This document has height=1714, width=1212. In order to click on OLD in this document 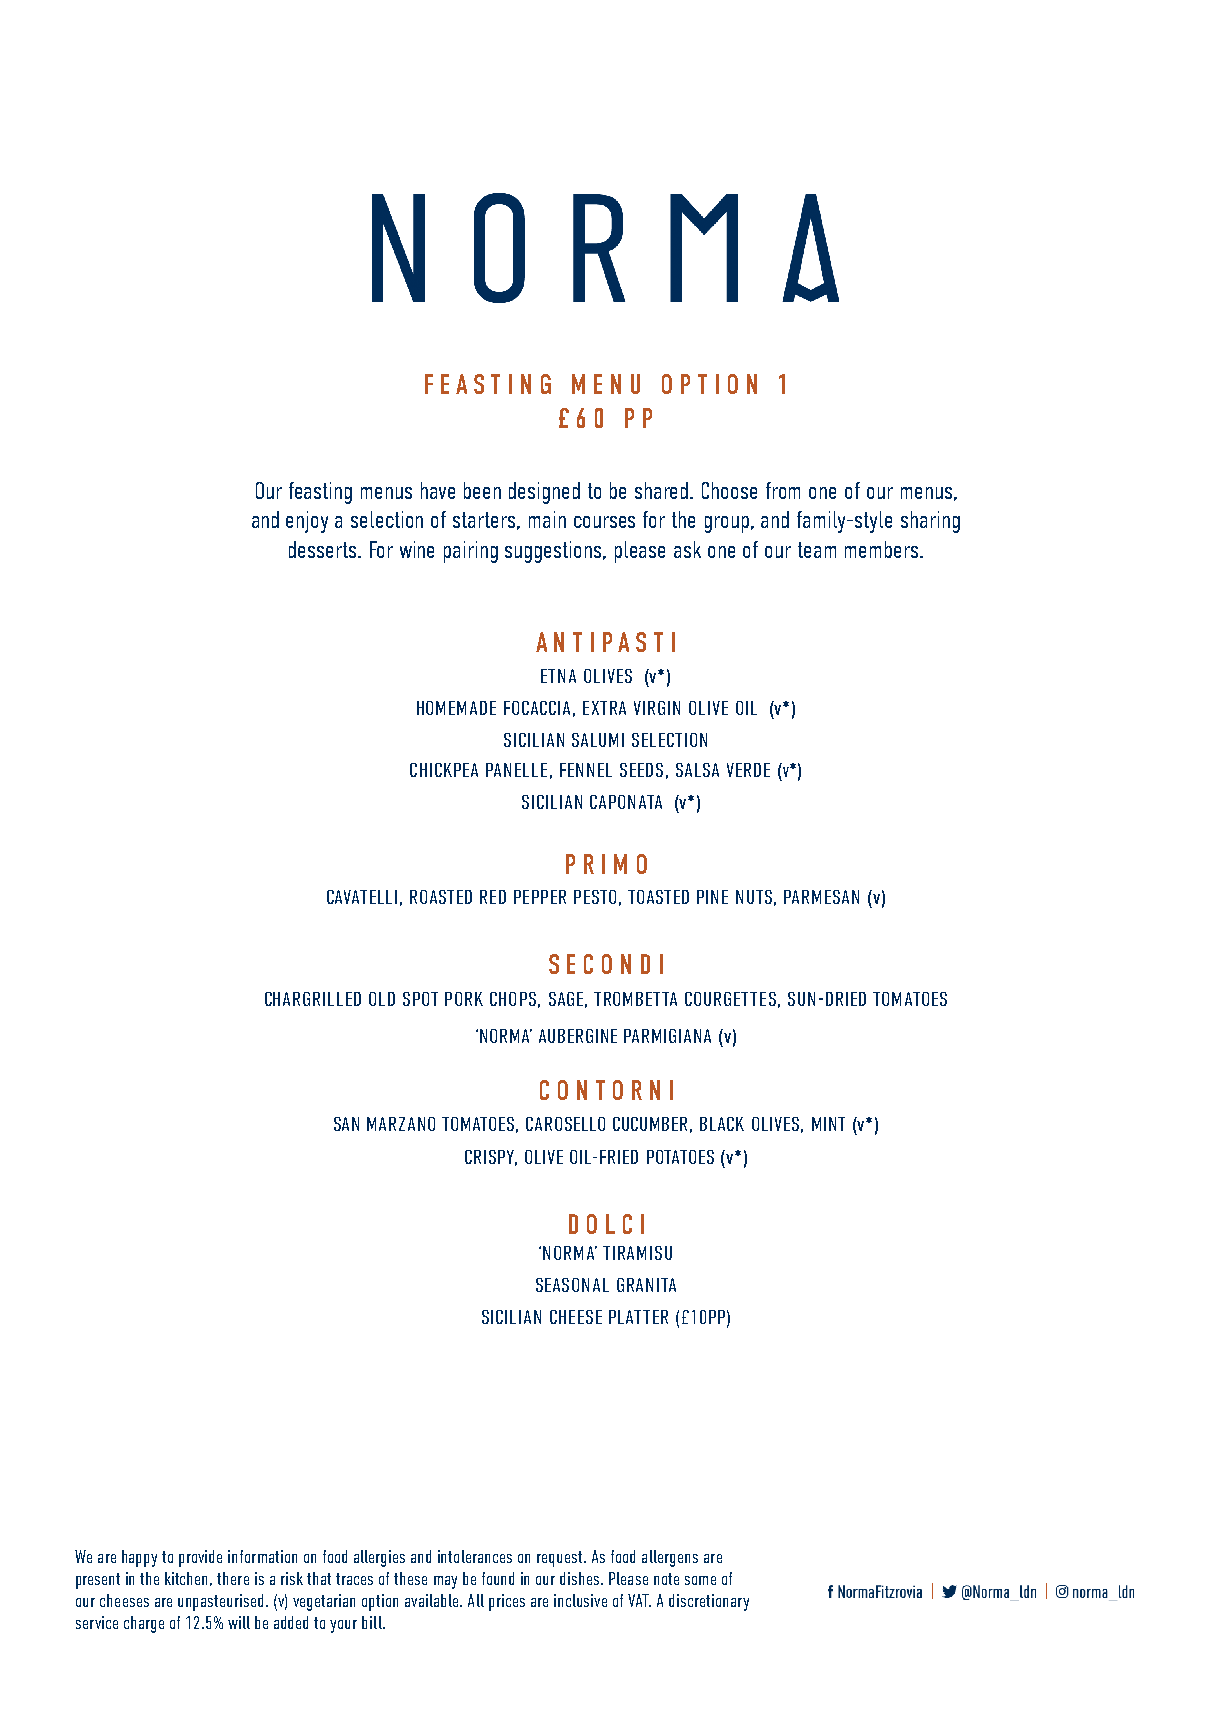, I will do `click(382, 999)`.
